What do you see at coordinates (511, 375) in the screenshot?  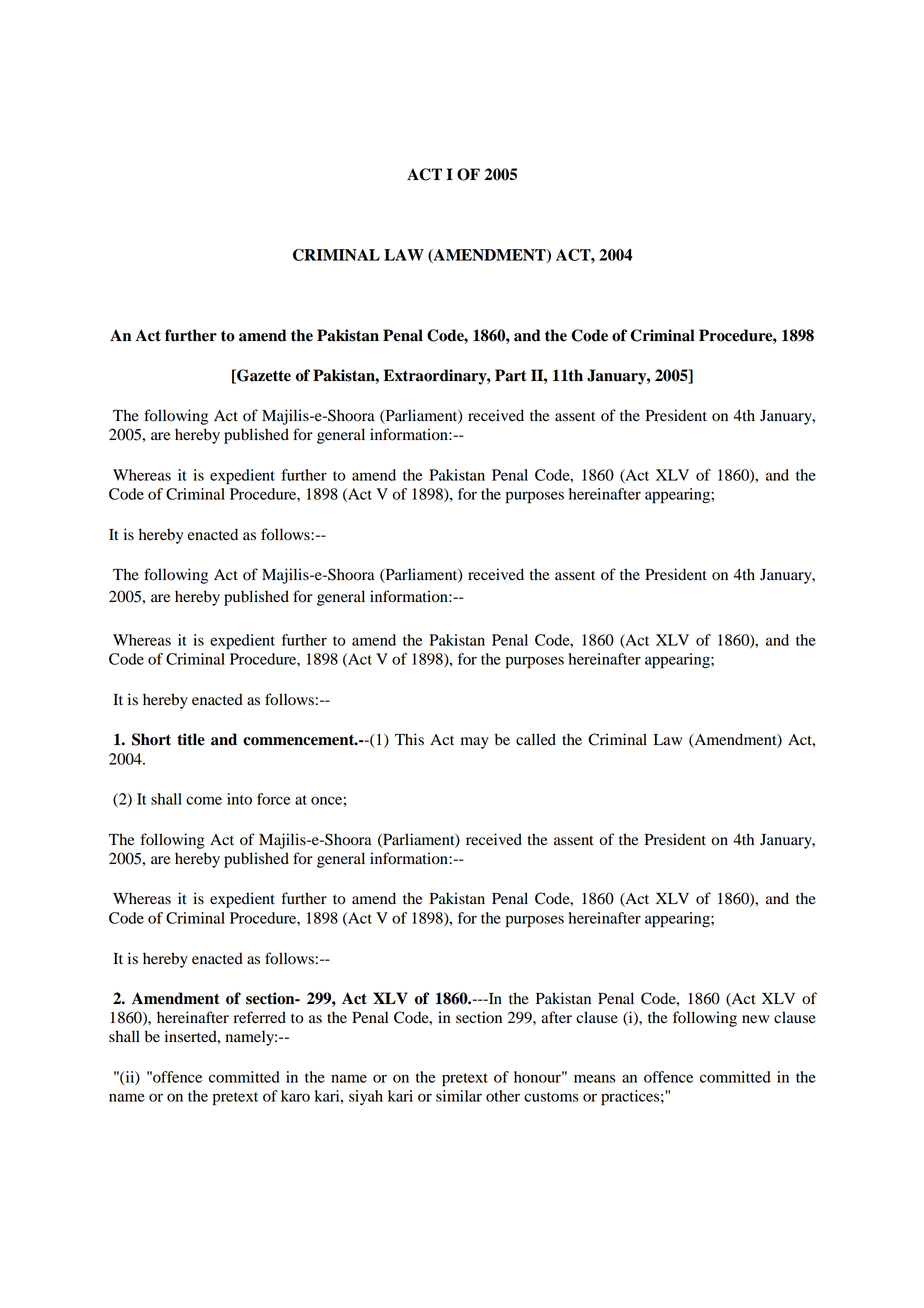 I see `Part` at bounding box center [511, 375].
